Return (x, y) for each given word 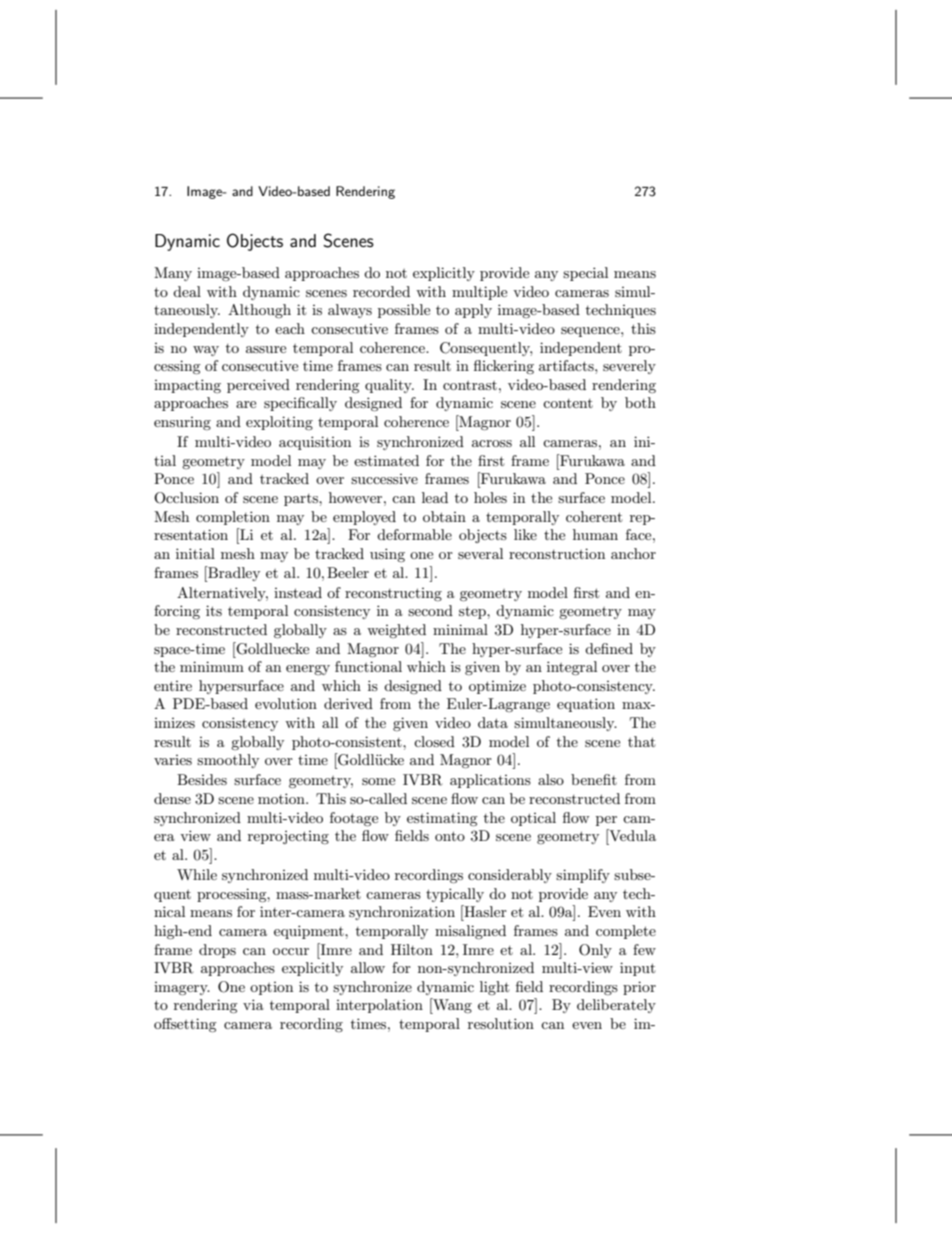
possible (404, 311)
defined (609, 648)
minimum (212, 666)
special (585, 274)
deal (187, 291)
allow (368, 967)
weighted (396, 631)
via (253, 1004)
